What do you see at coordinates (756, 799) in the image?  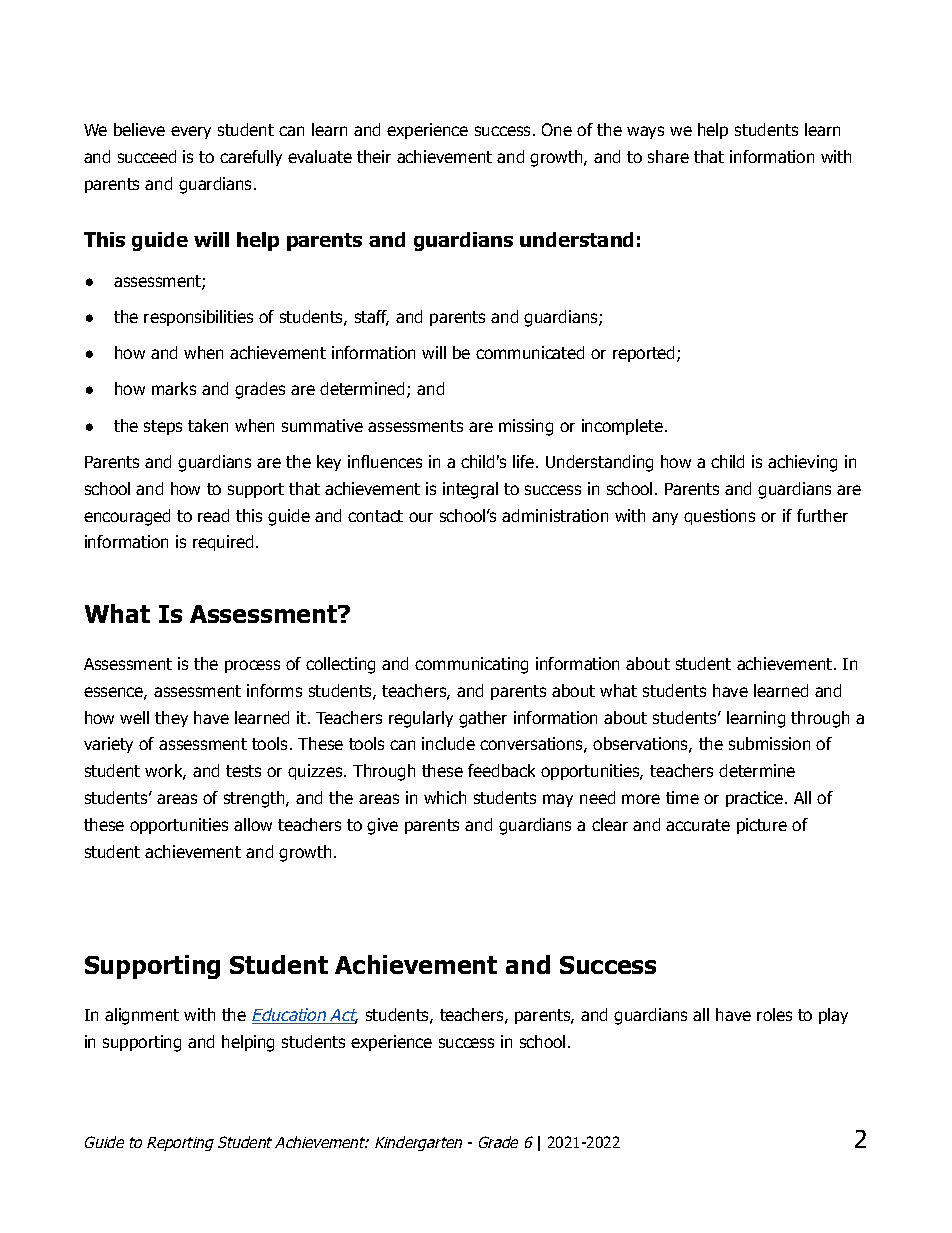 I see `practice` at bounding box center [756, 799].
